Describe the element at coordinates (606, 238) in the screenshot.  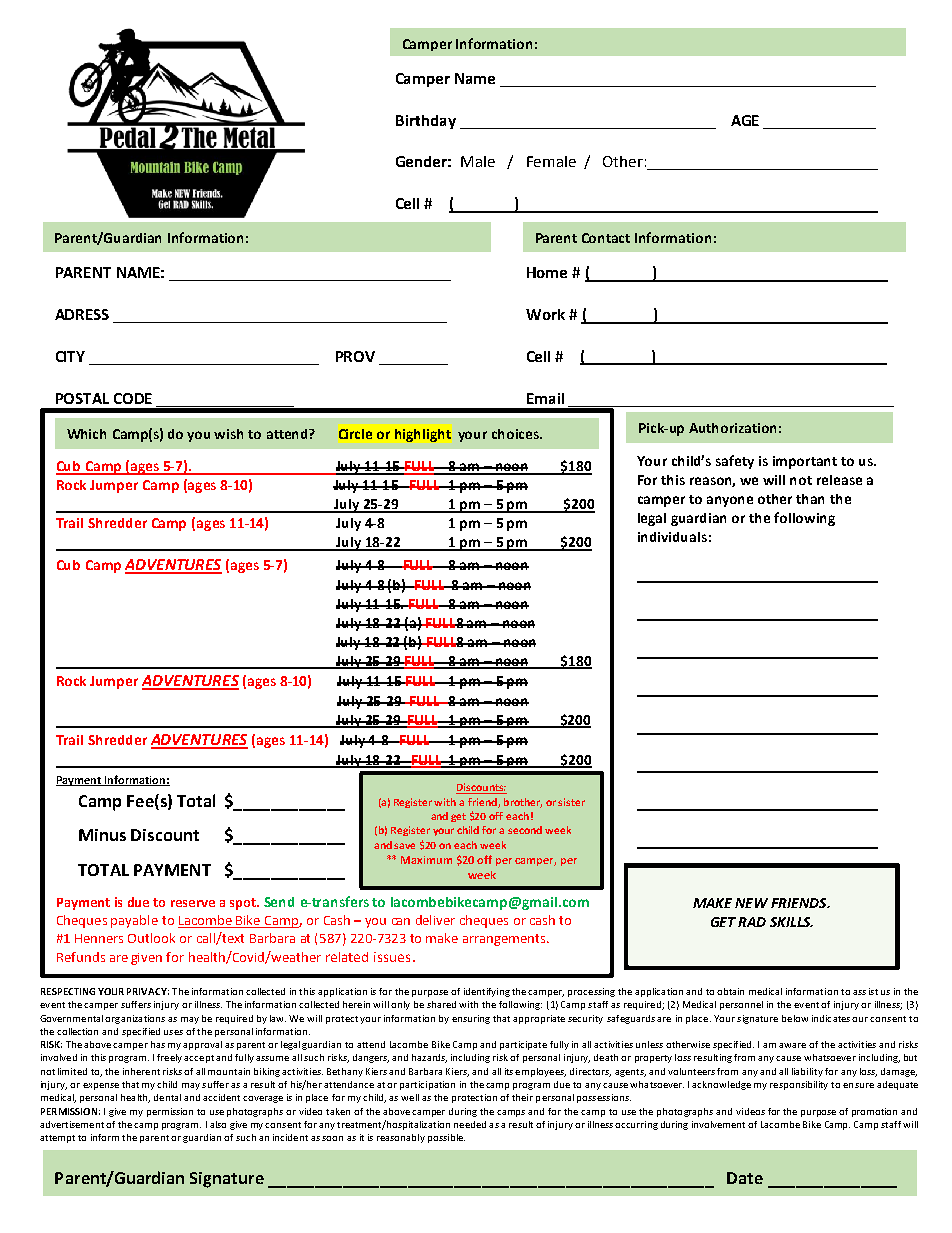
I see `Contact` at that location.
